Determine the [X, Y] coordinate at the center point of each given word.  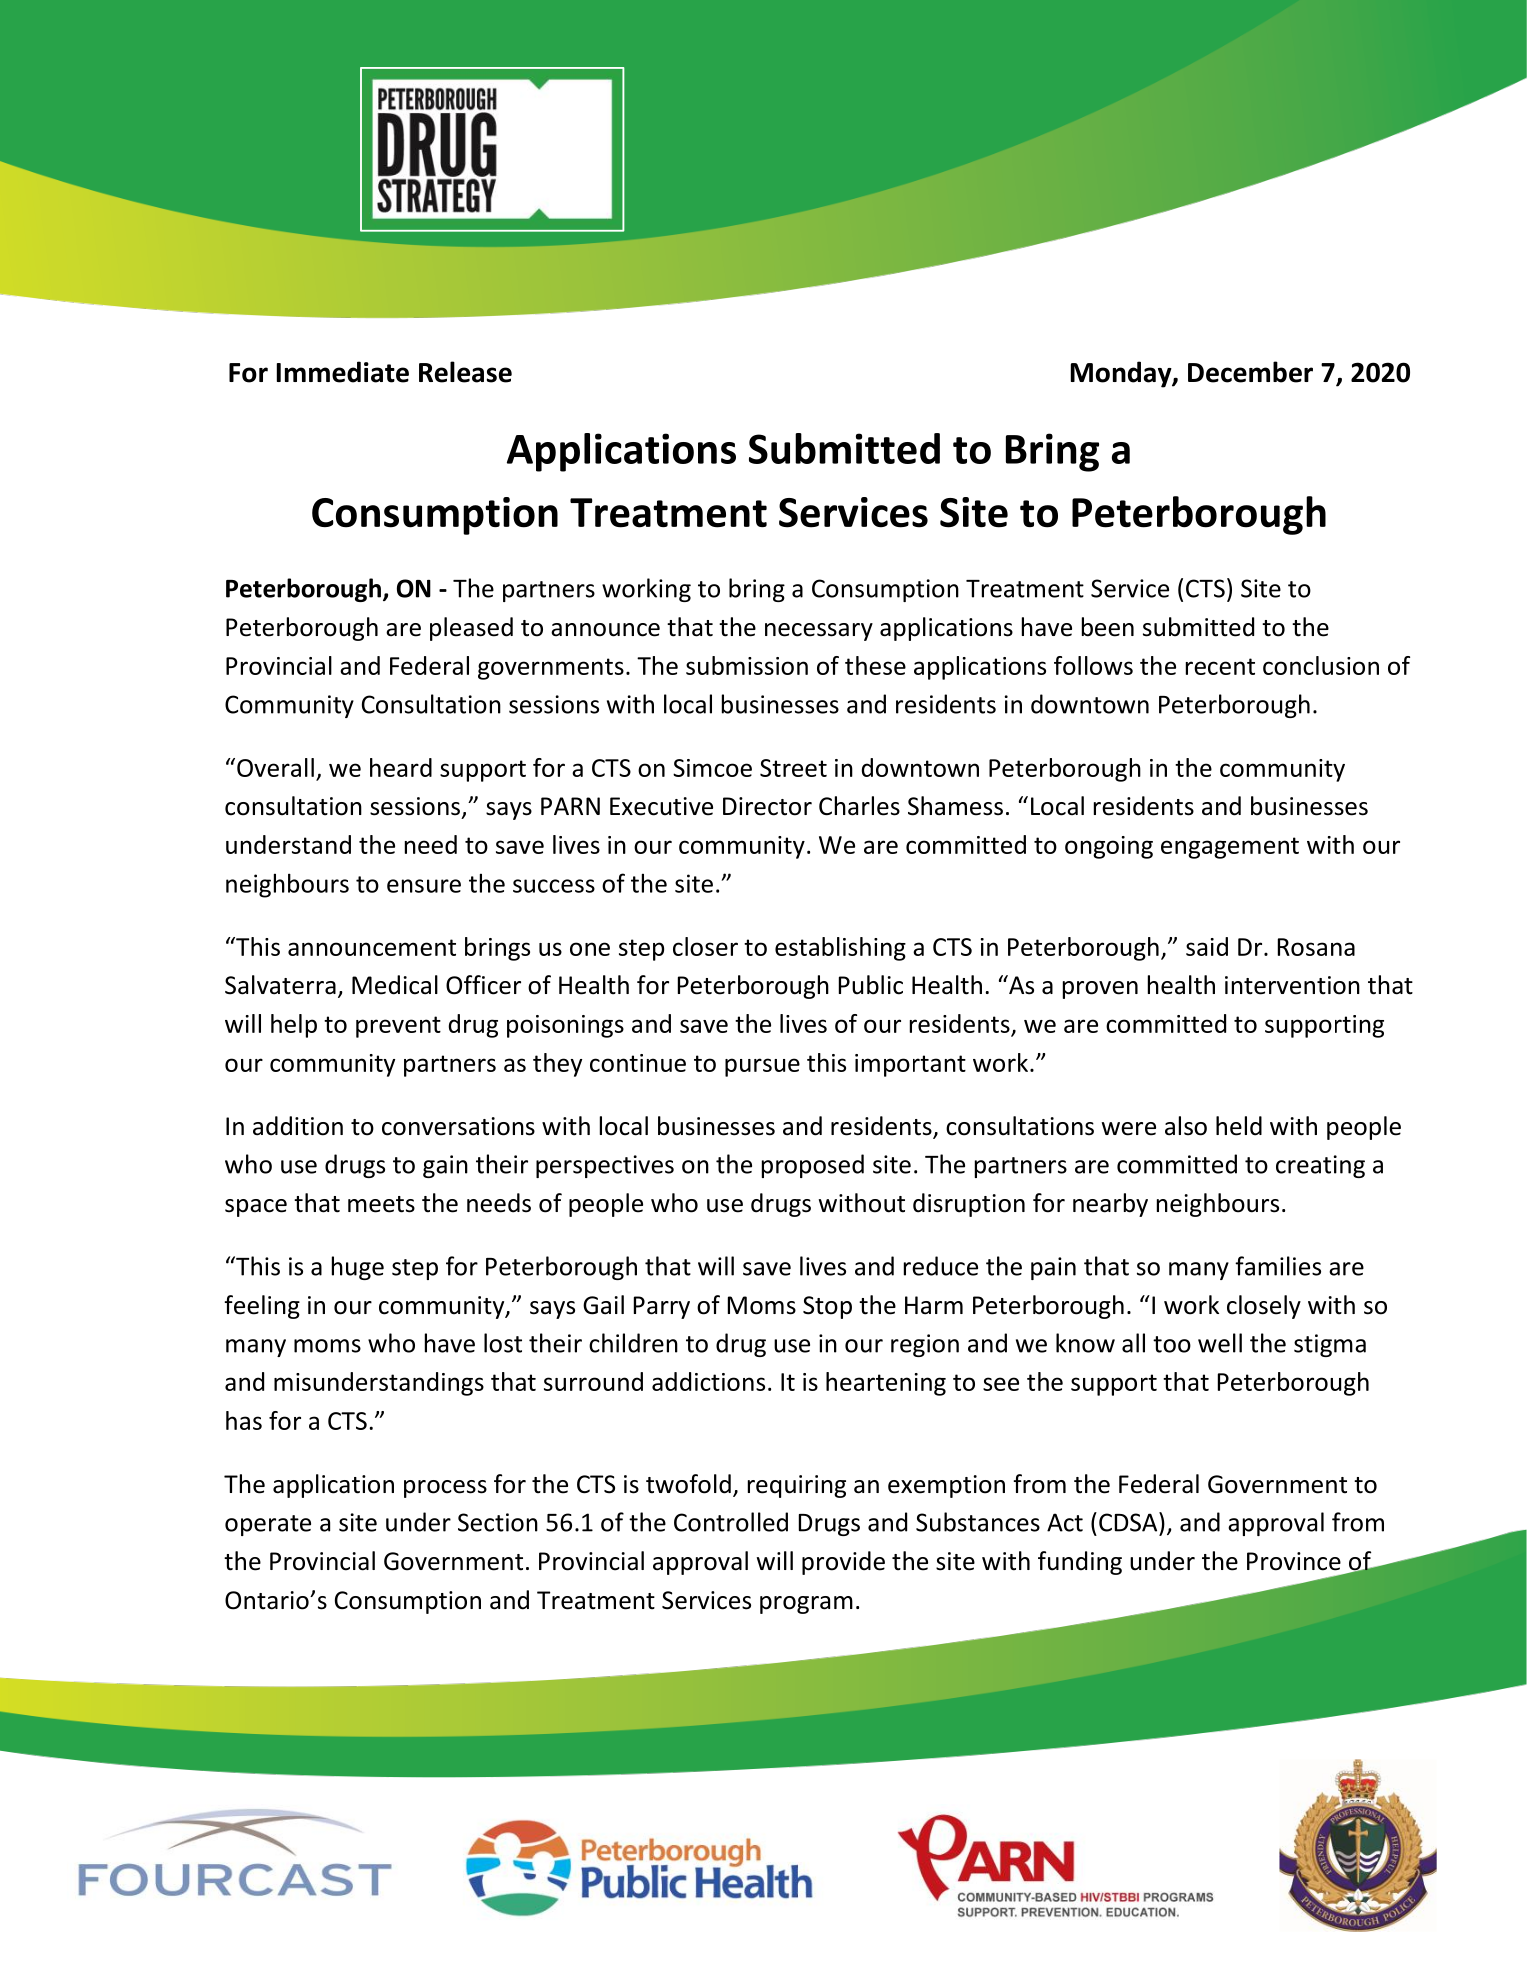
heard [401, 767]
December [1250, 372]
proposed [813, 1166]
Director [767, 806]
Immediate [343, 372]
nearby [1110, 1205]
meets [381, 1204]
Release [465, 372]
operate [268, 1525]
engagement [1230, 848]
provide [843, 1563]
